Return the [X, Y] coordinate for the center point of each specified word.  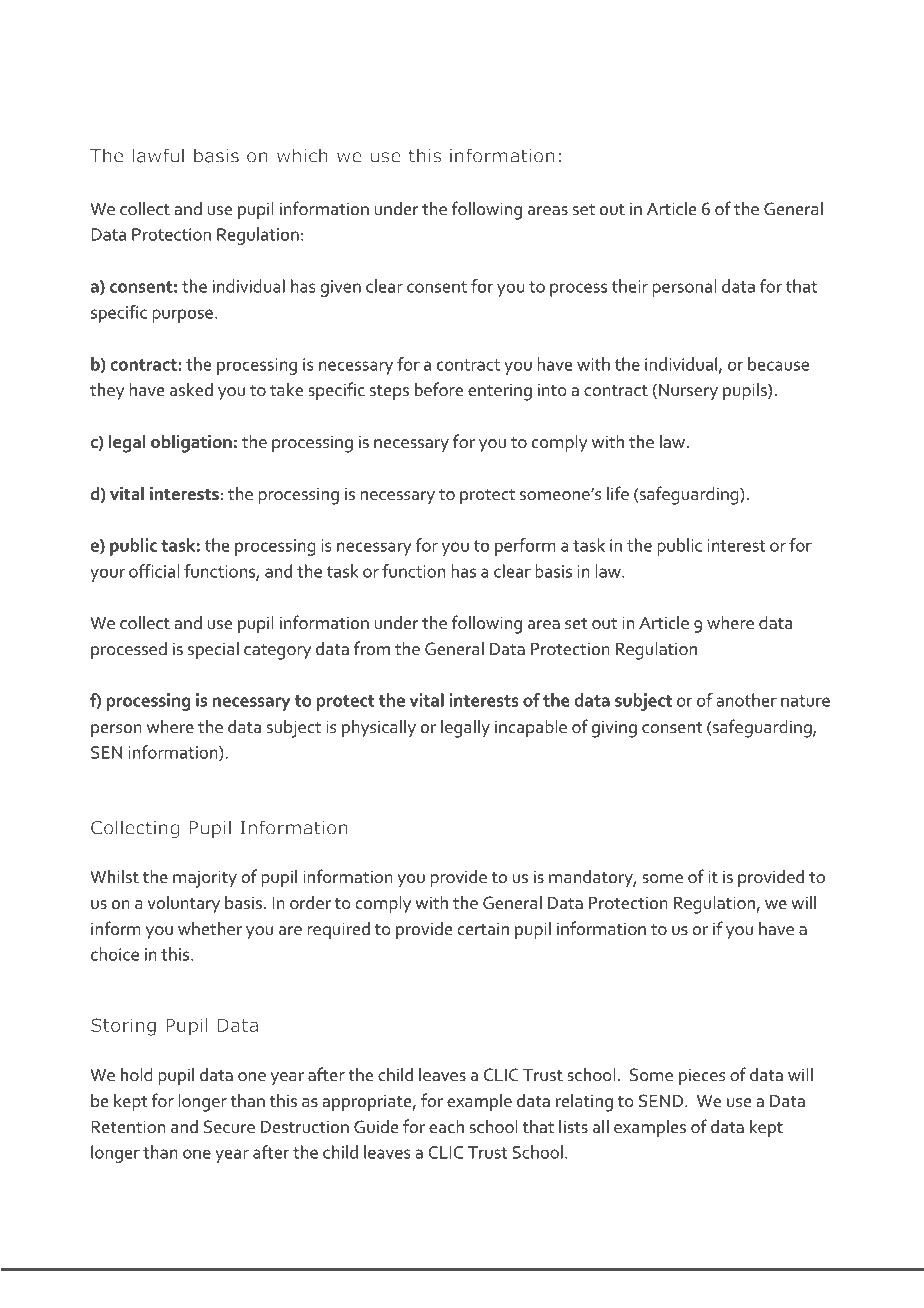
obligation [191, 444]
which [302, 155]
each [446, 1127]
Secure [229, 1127]
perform [525, 547]
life [618, 493]
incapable [531, 729]
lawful [158, 155]
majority [205, 879]
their [629, 286]
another [746, 700]
